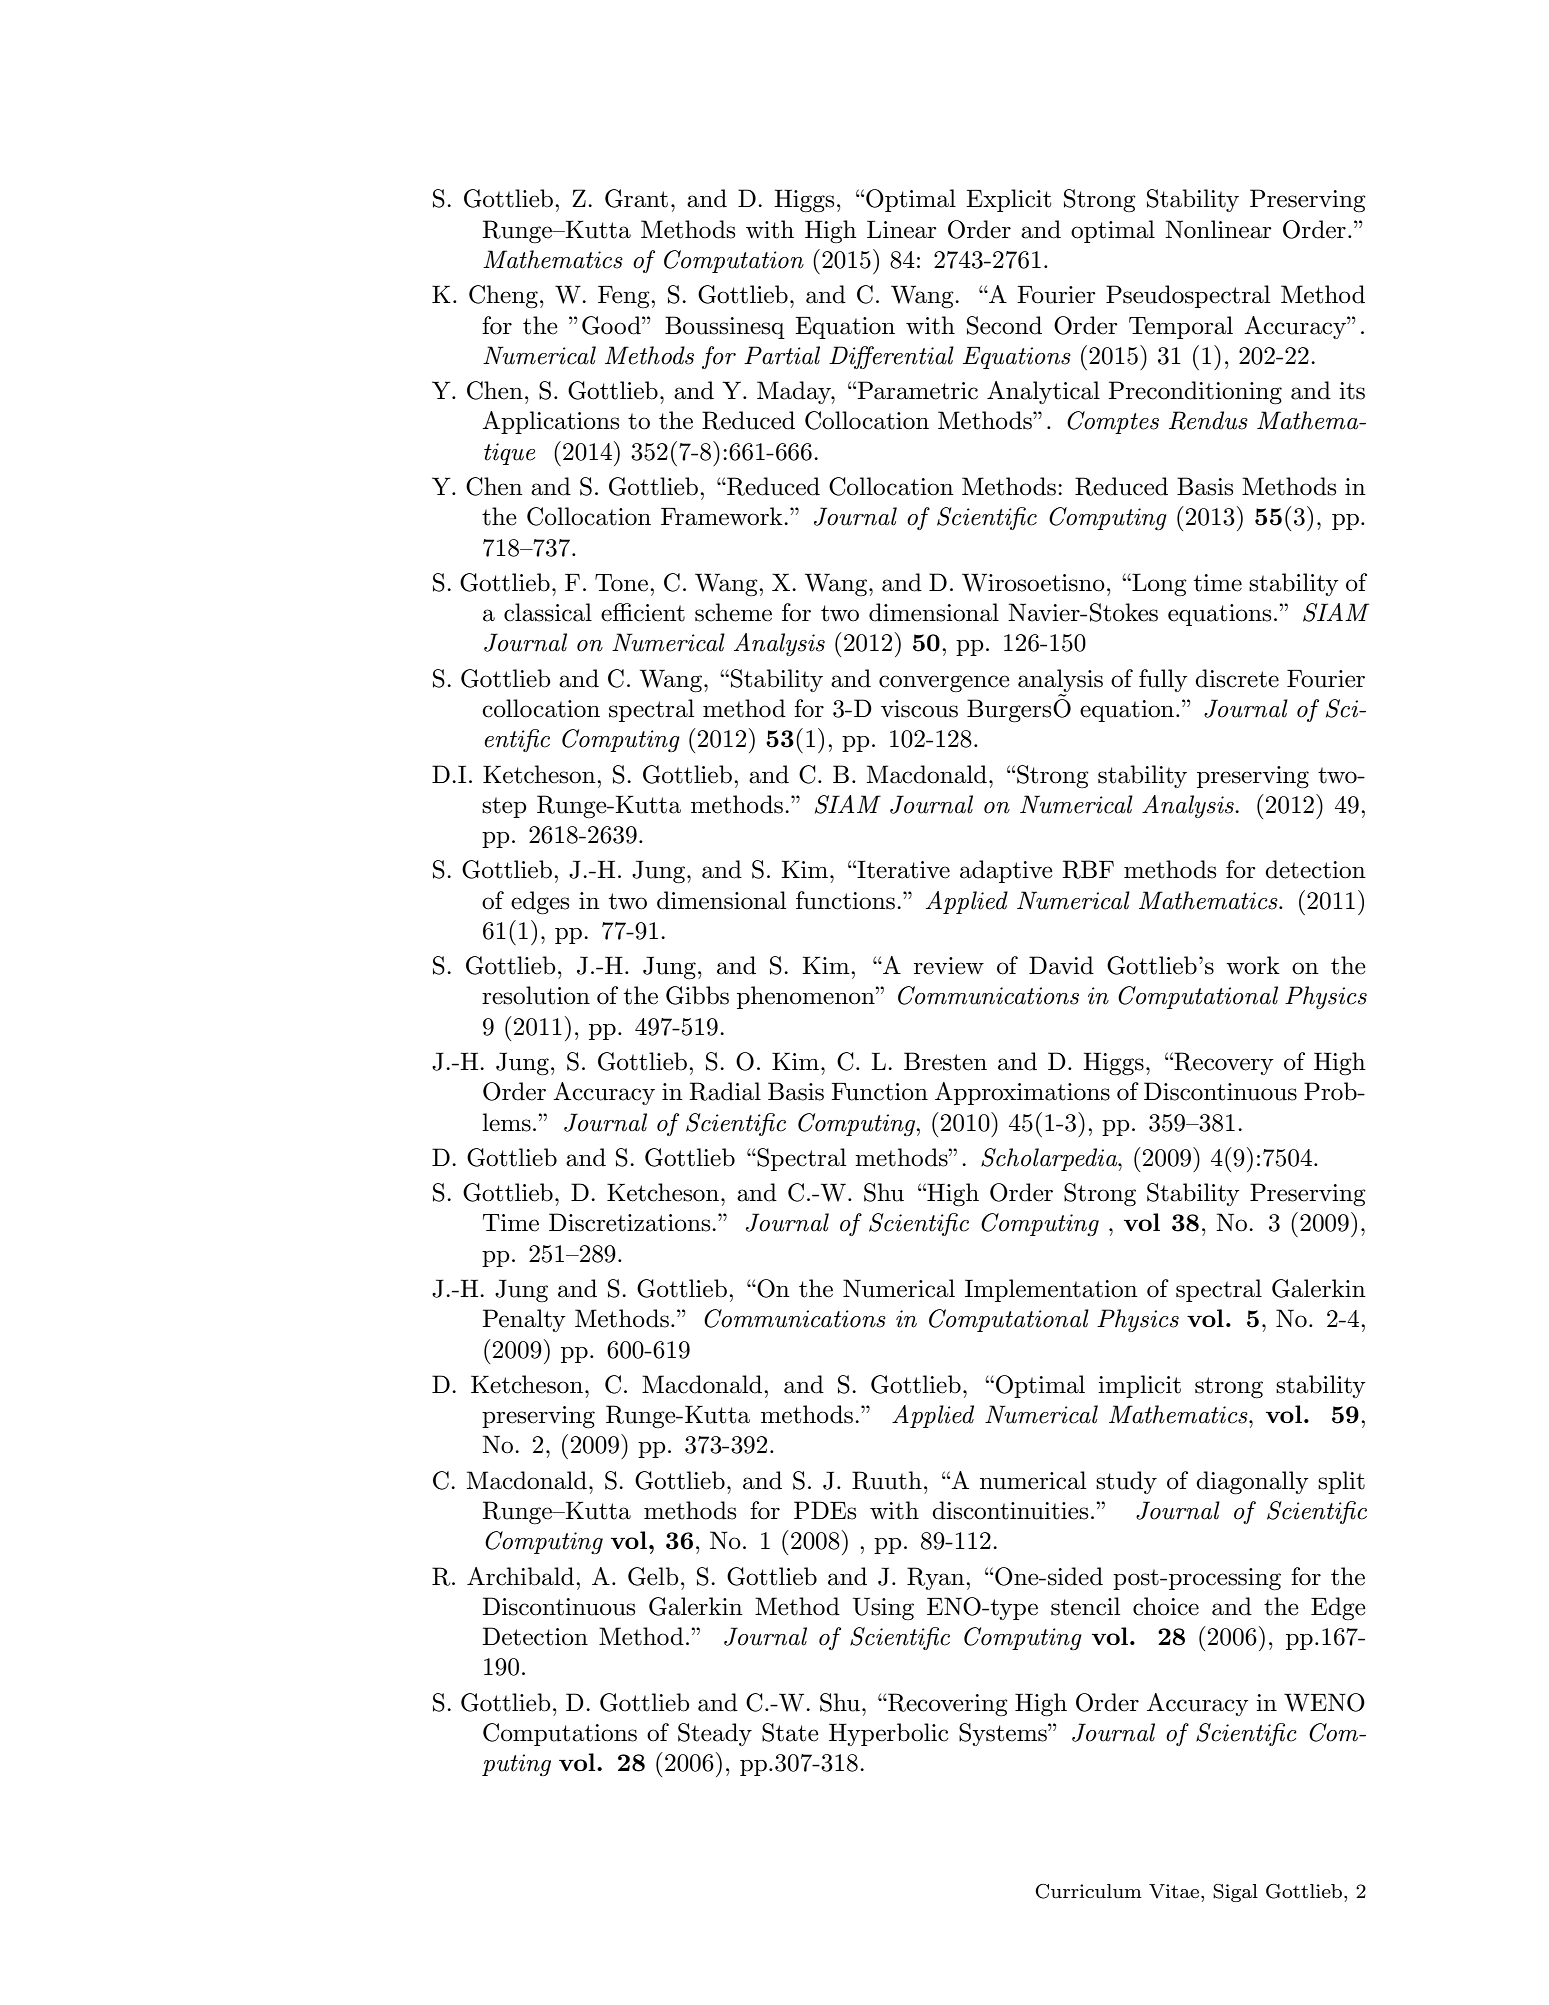 The height and width of the page is (2005, 1549). I want to click on Explicit, so click(1008, 200).
